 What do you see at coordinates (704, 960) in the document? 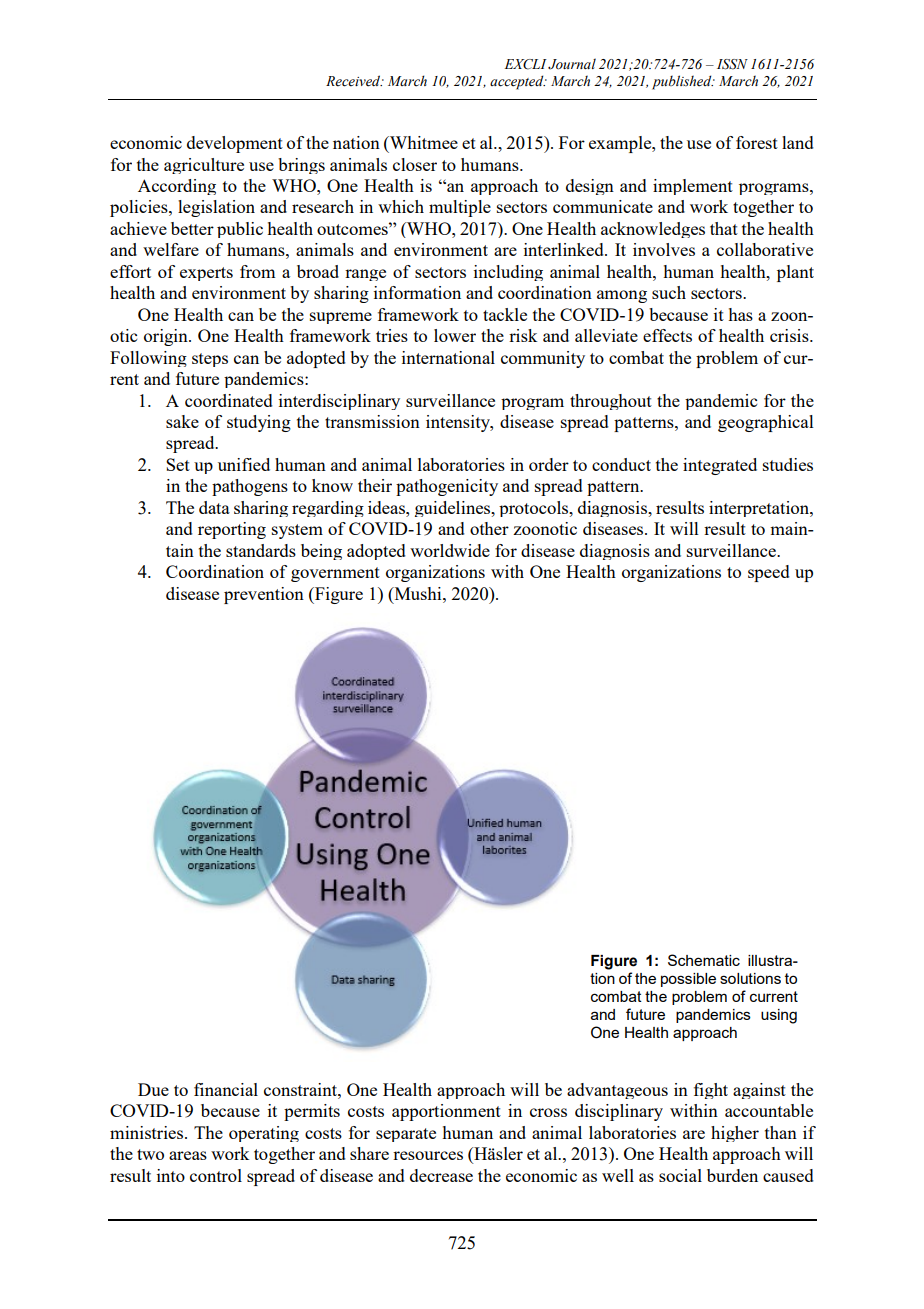
I see `Schematic` at bounding box center [704, 960].
